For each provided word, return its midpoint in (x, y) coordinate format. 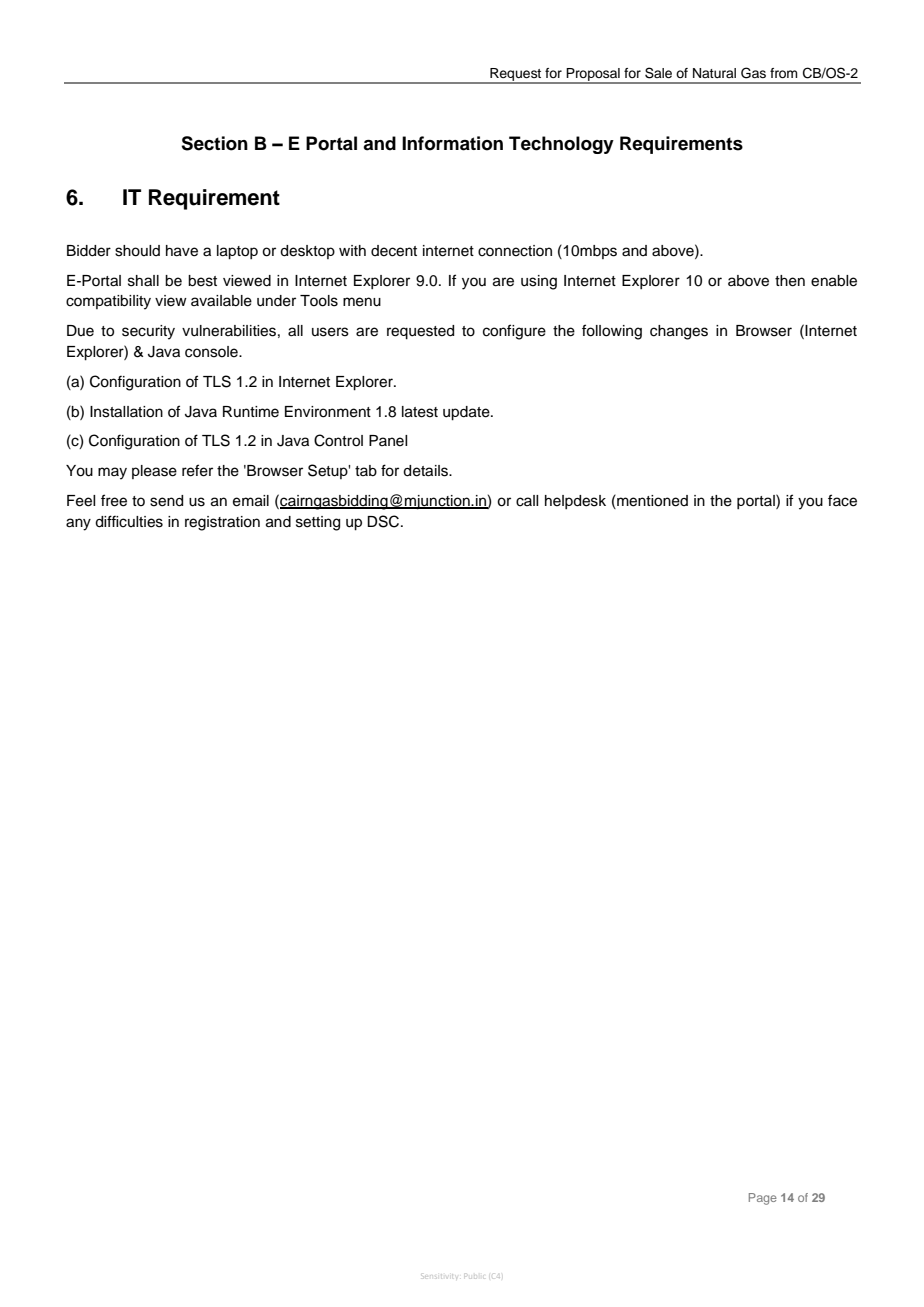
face (842, 500)
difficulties (129, 521)
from (783, 73)
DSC (384, 521)
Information (452, 143)
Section (214, 143)
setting (318, 523)
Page (763, 1199)
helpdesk (575, 502)
